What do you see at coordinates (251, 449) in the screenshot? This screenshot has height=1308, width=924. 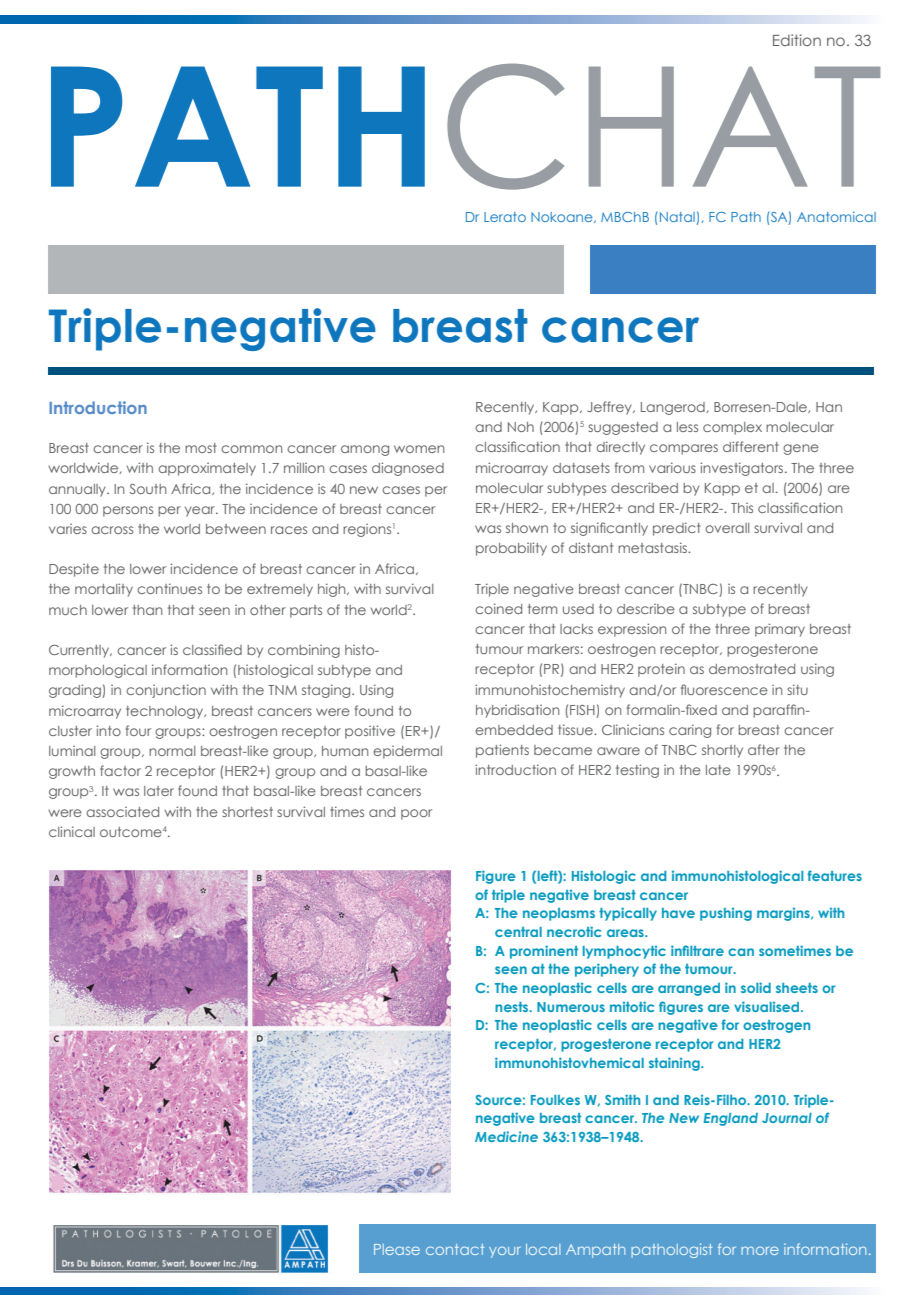 I see `common` at bounding box center [251, 449].
